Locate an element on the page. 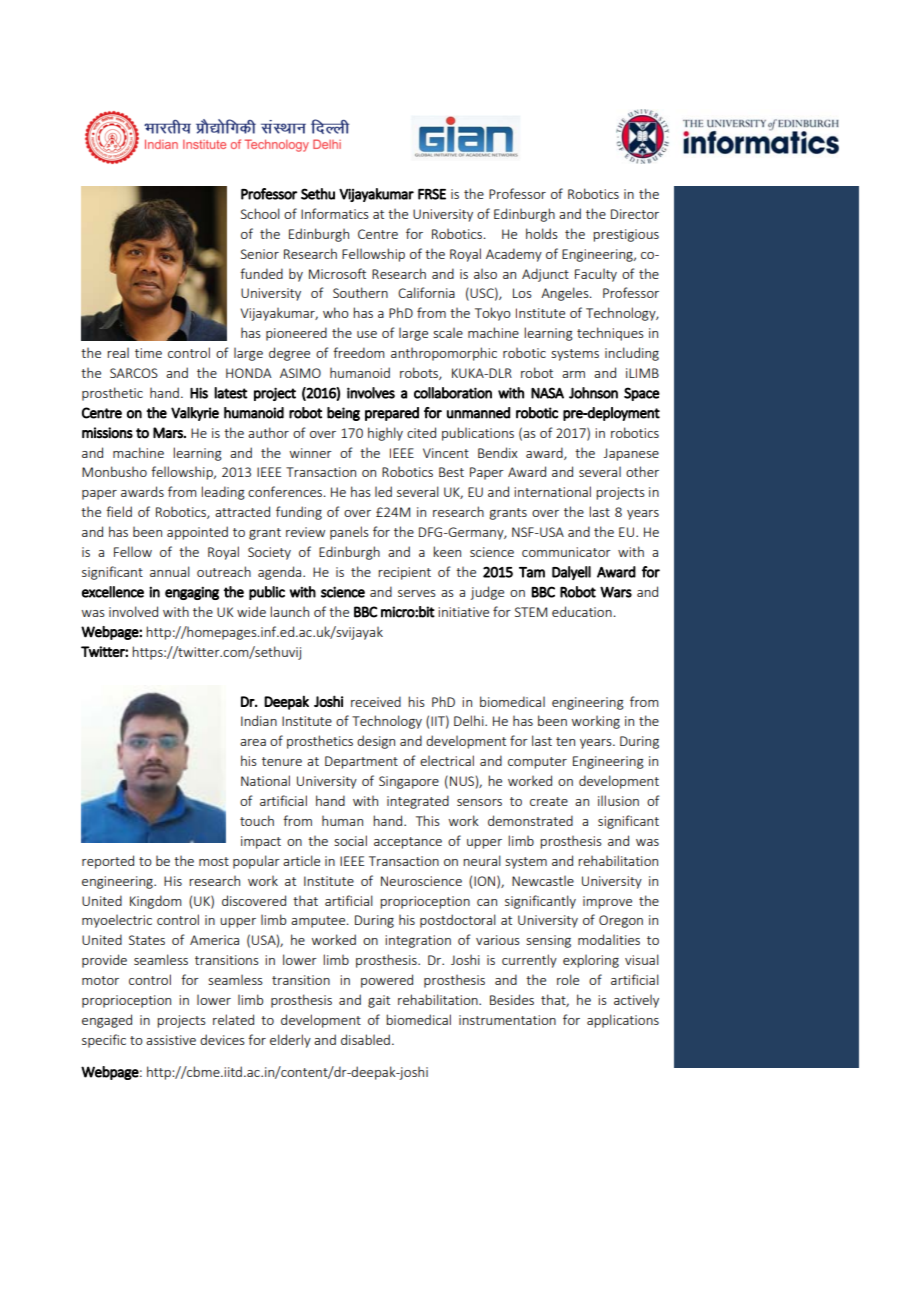 Image resolution: width=924 pixels, height=1308 pixels. Senior is located at coordinates (260, 254).
